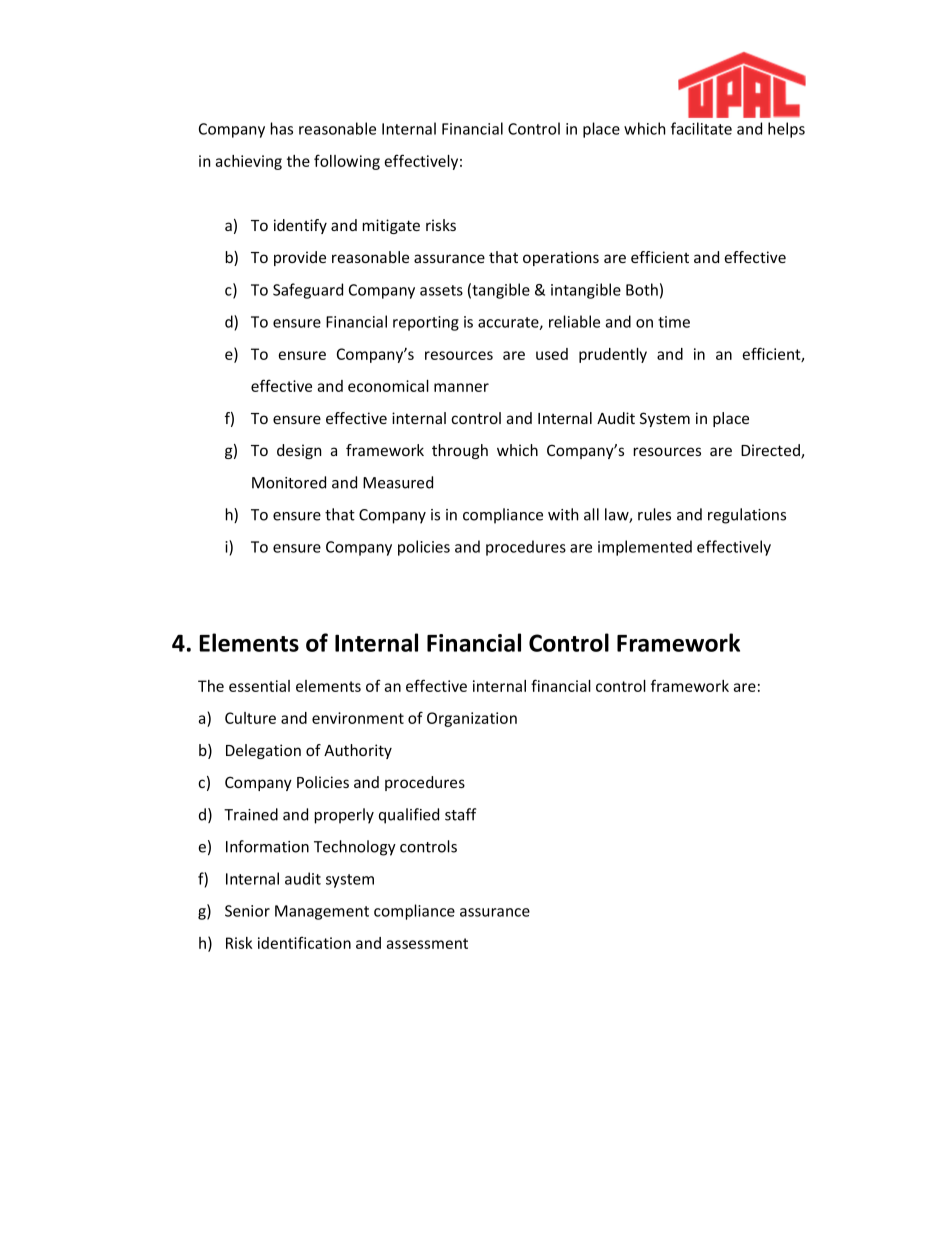 Image resolution: width=952 pixels, height=1233 pixels. I want to click on assessment, so click(427, 943).
